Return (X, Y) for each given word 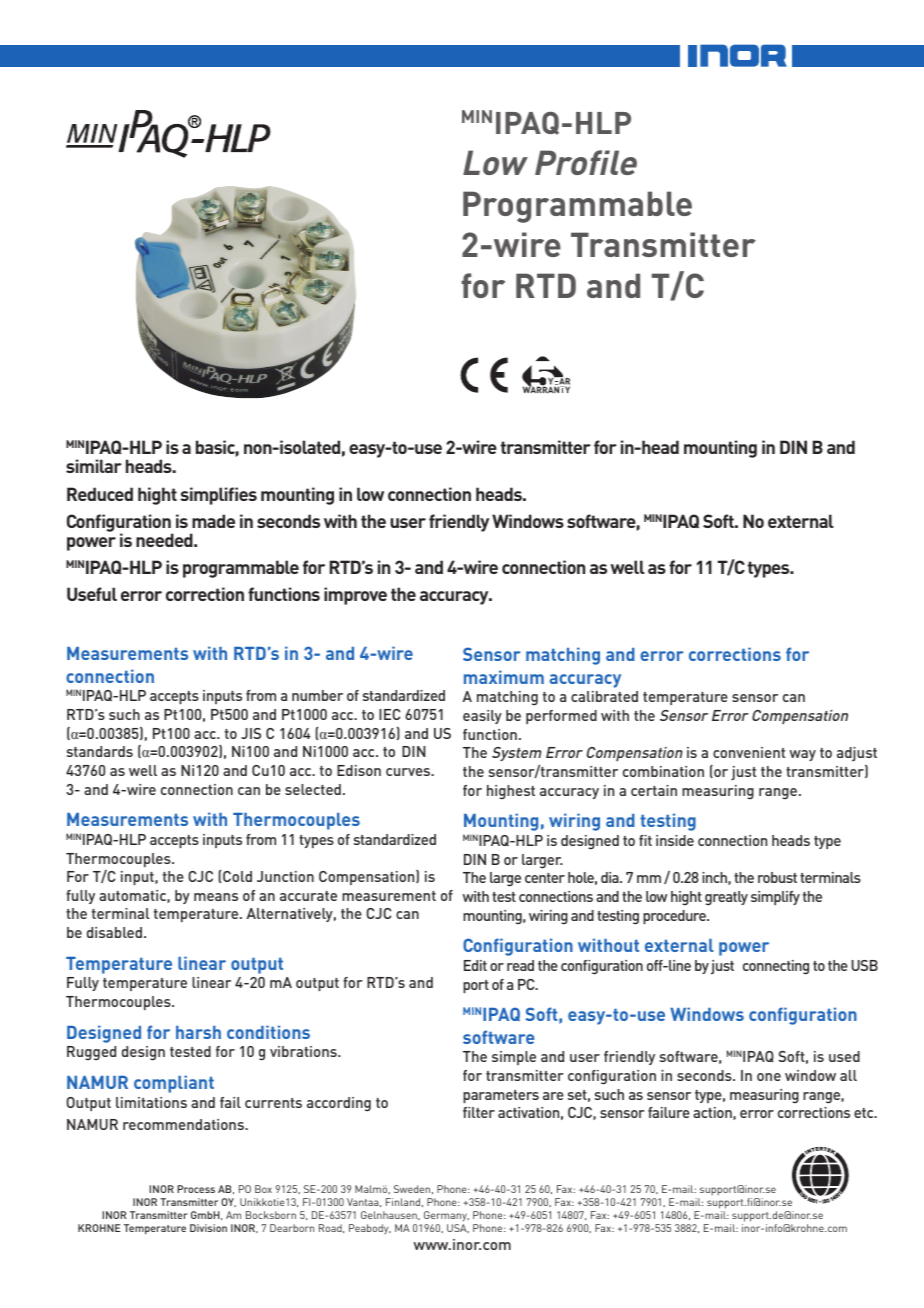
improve (355, 596)
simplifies (218, 496)
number (317, 695)
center (545, 878)
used (844, 1056)
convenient (749, 752)
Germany (446, 1216)
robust (777, 877)
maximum (504, 677)
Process (196, 1189)
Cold (237, 876)
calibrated (604, 696)
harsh (198, 1032)
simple (514, 1058)
